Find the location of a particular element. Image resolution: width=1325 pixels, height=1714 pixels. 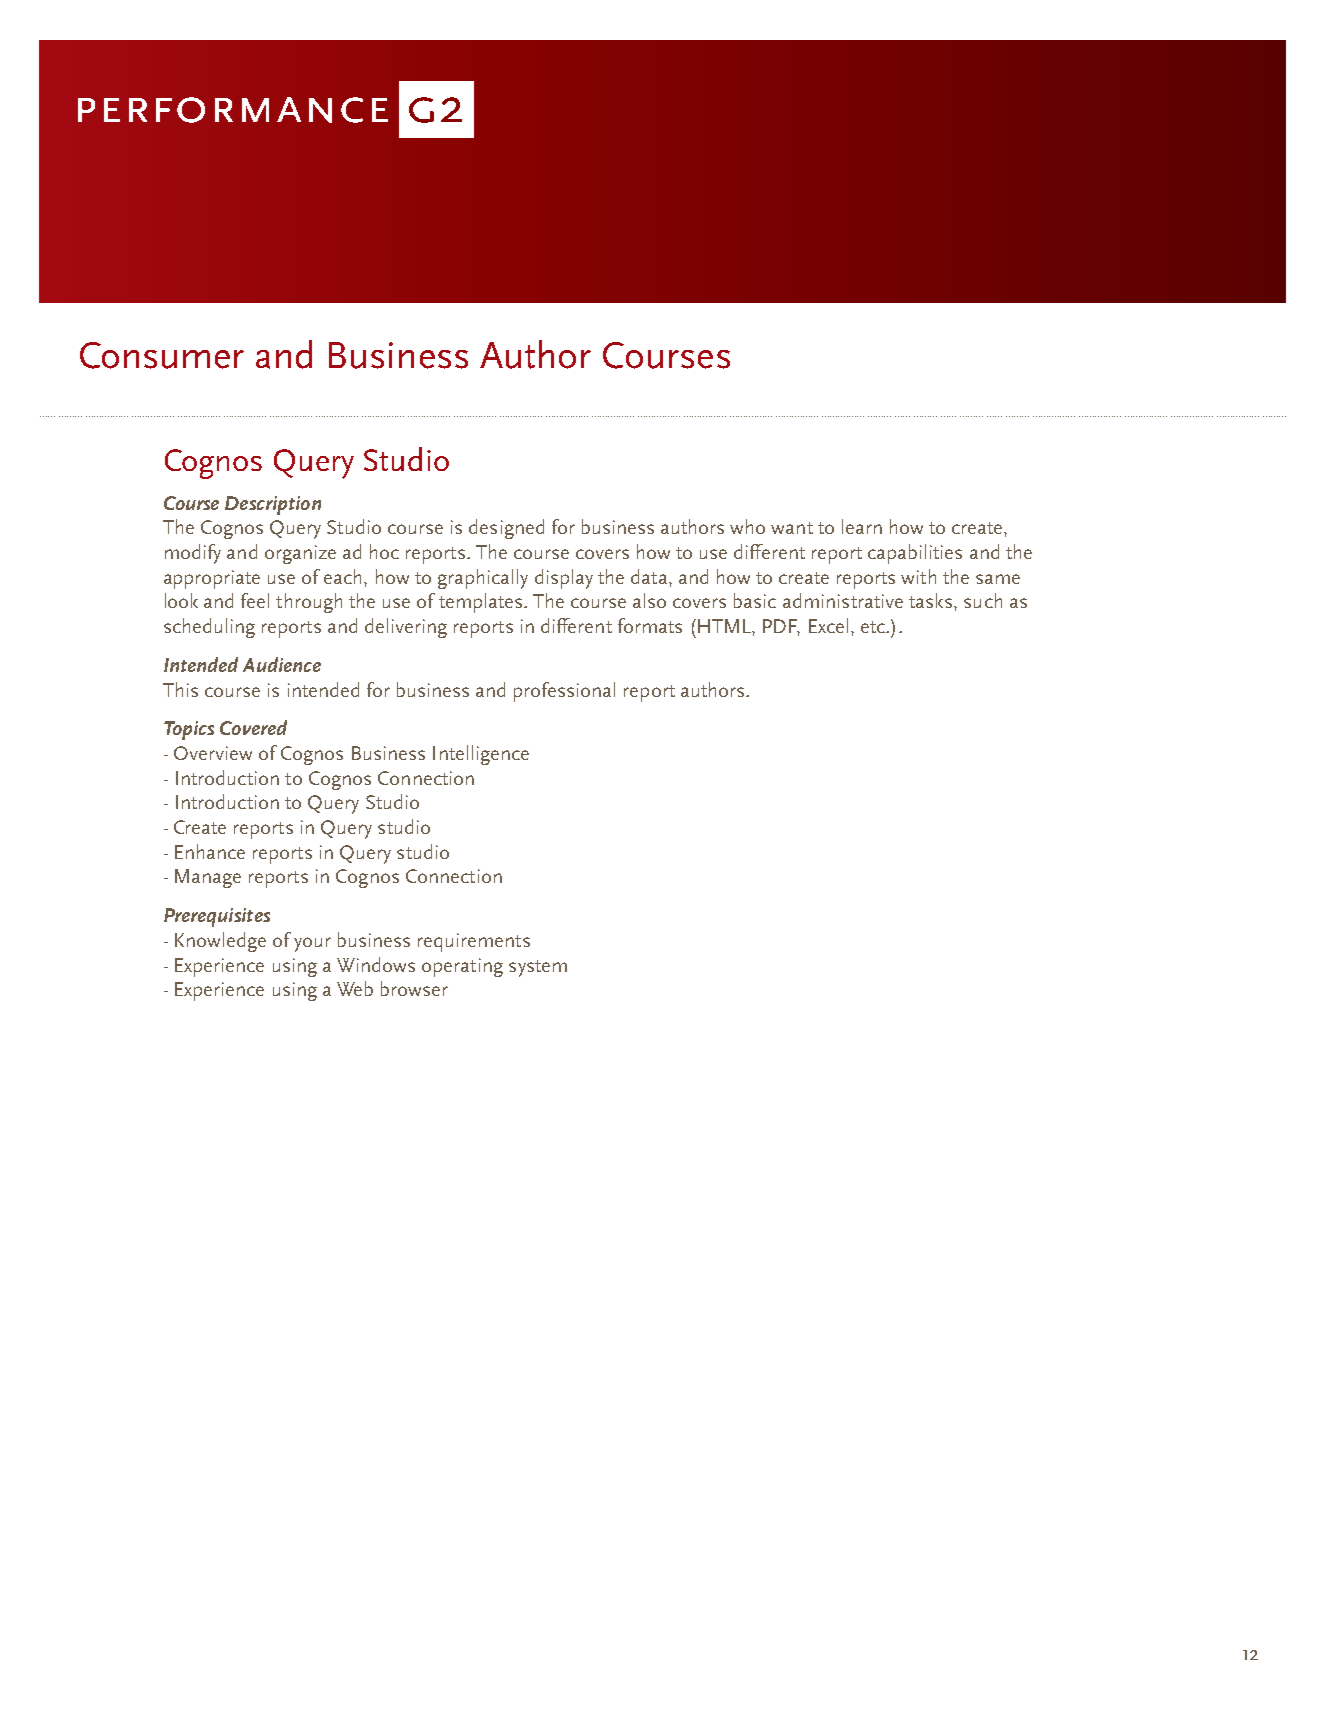

your is located at coordinates (312, 944).
